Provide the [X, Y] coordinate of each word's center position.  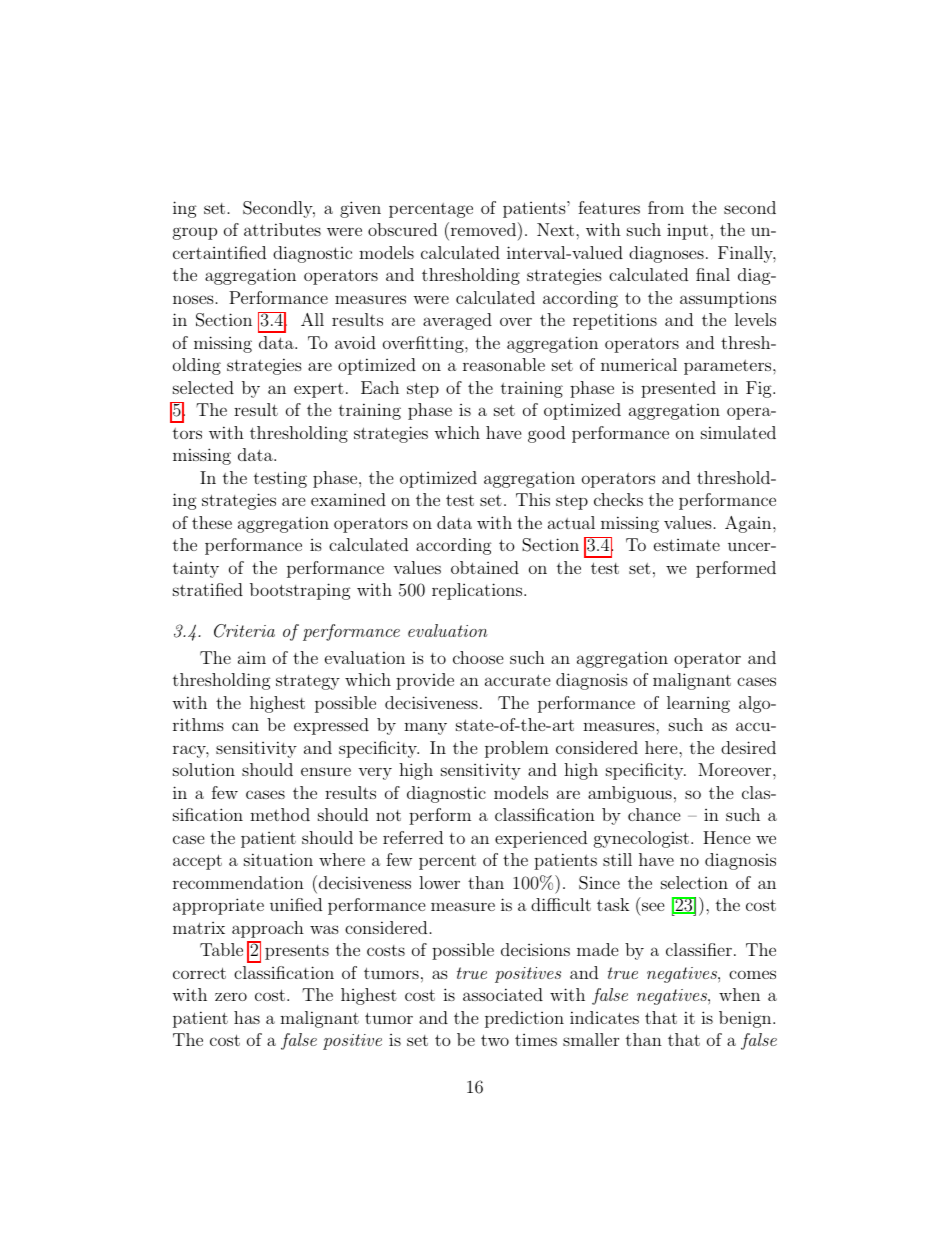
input [687, 232]
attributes [282, 229]
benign [745, 1019]
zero [231, 996]
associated [503, 994]
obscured [402, 229]
